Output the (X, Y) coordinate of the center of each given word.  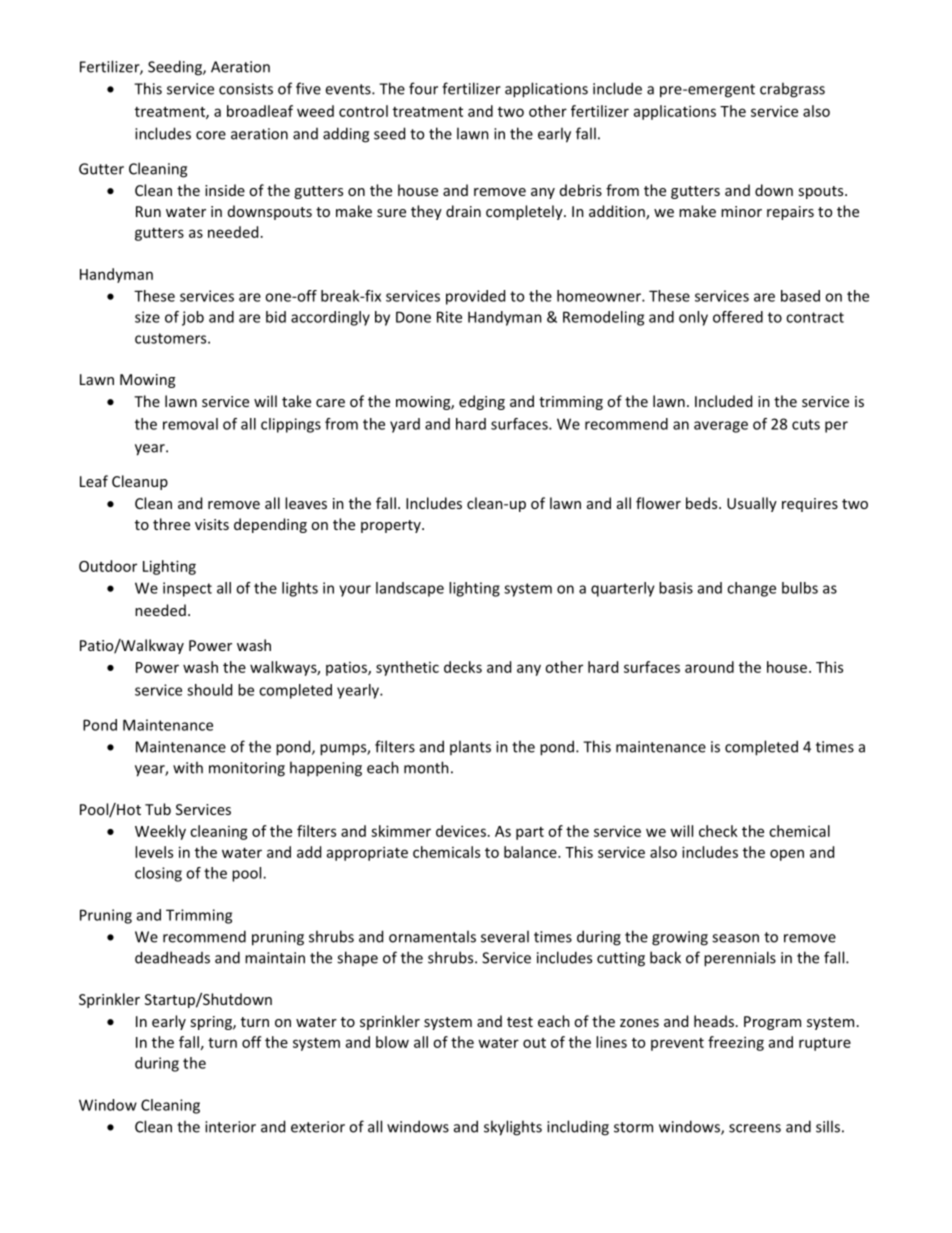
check (718, 831)
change (751, 589)
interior (230, 1127)
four (423, 88)
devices (461, 831)
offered (738, 317)
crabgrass (792, 90)
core (211, 135)
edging (482, 402)
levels (154, 852)
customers (172, 338)
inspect (187, 589)
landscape (410, 589)
